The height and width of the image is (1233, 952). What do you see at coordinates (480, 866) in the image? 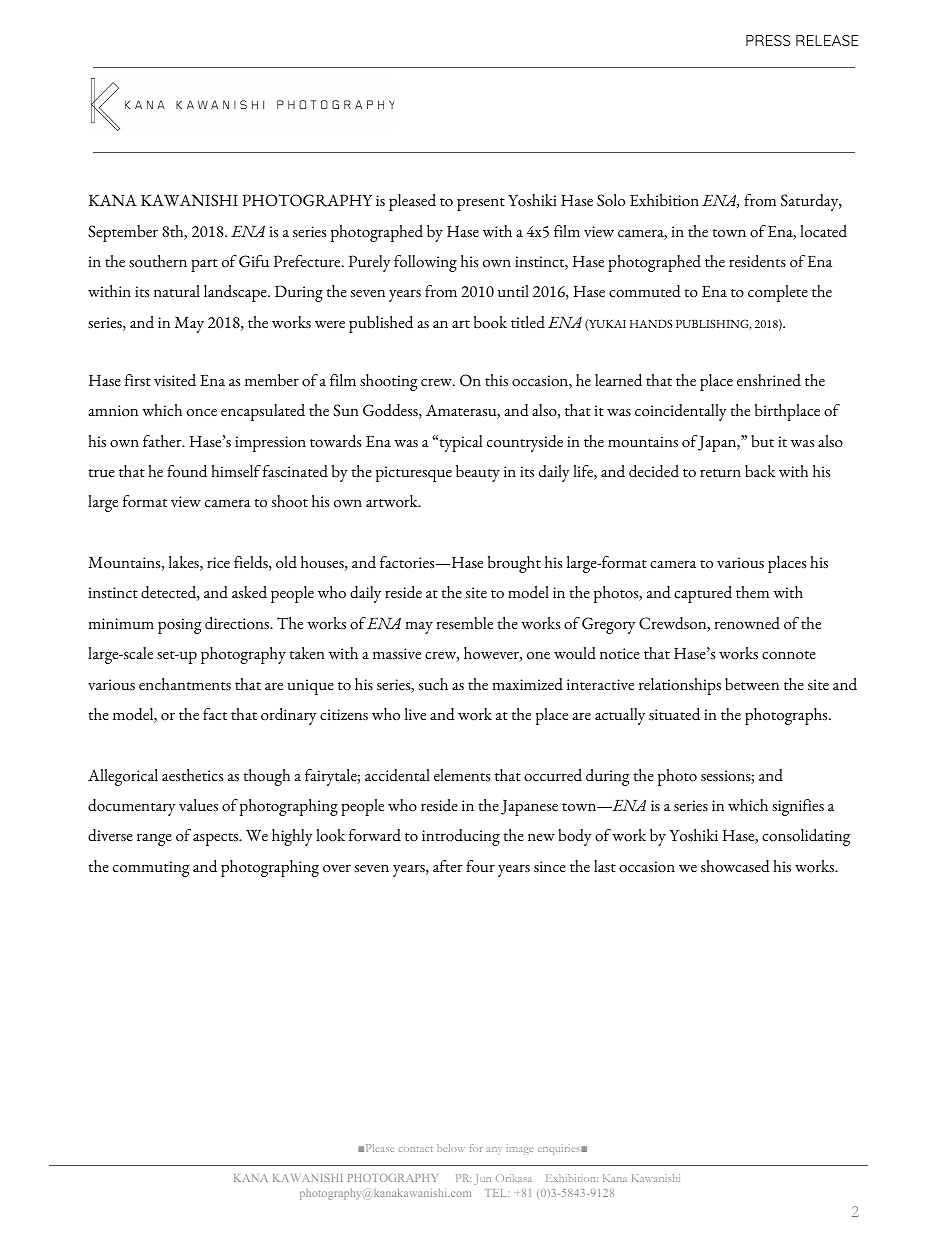
I see `four` at bounding box center [480, 866].
